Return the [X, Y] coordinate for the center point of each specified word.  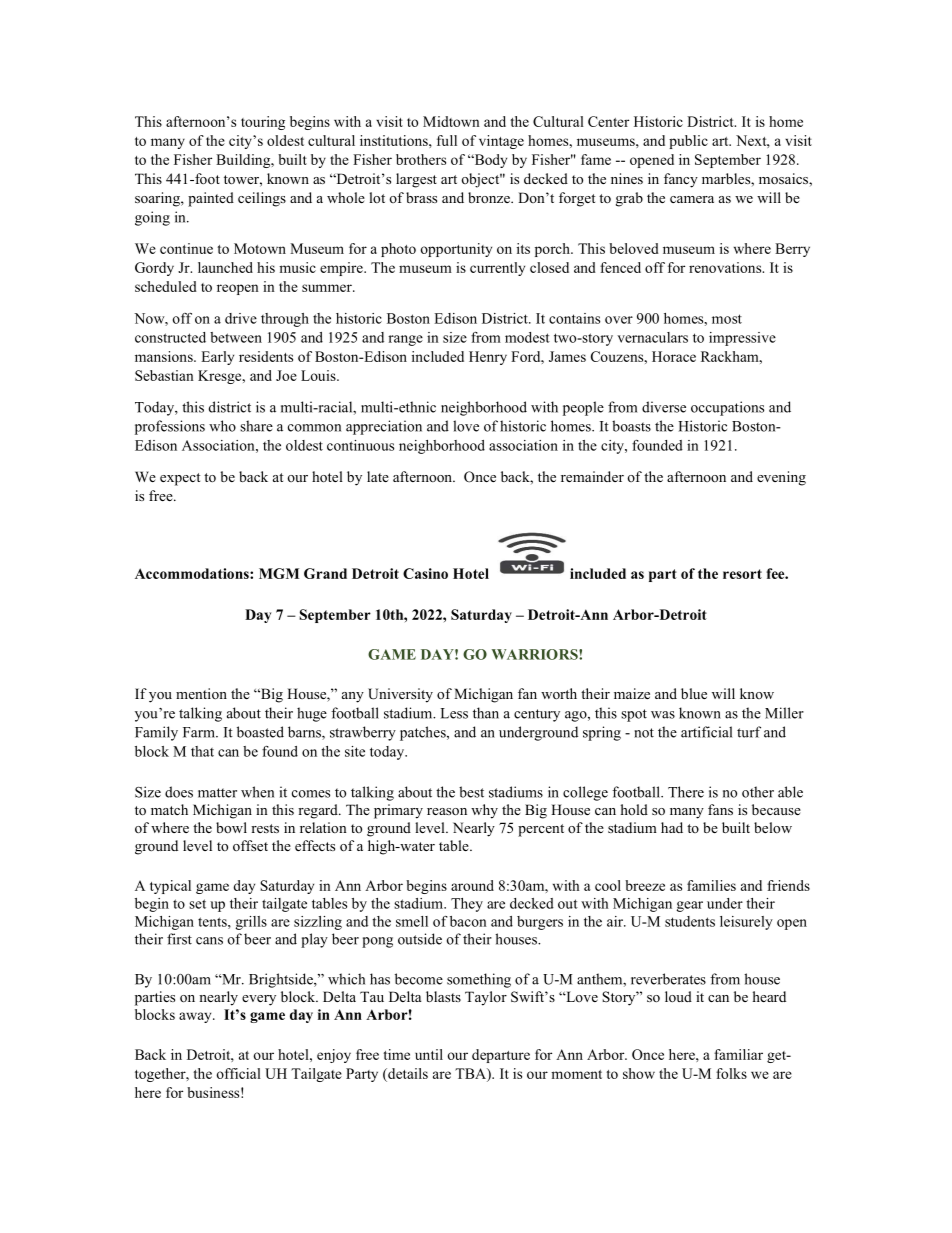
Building [244, 161]
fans [720, 809]
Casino [425, 573]
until [429, 1054]
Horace [674, 356]
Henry [488, 358]
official [238, 1073]
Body [489, 161]
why [484, 811]
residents [266, 356]
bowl [231, 827]
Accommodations [193, 573]
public [688, 142]
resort [742, 574]
